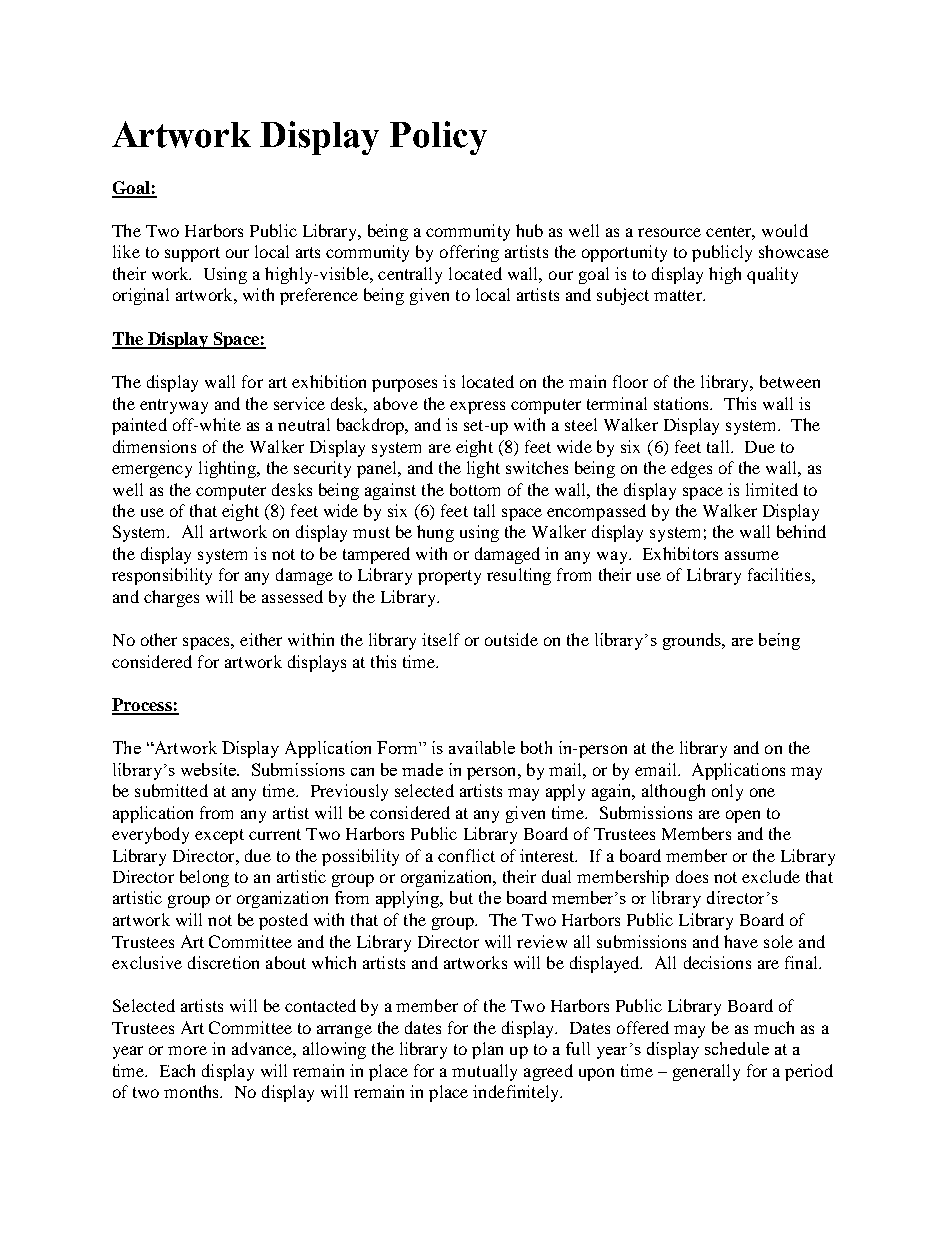 The height and width of the screenshot is (1233, 952). What do you see at coordinates (484, 1072) in the screenshot?
I see `mutually` at bounding box center [484, 1072].
